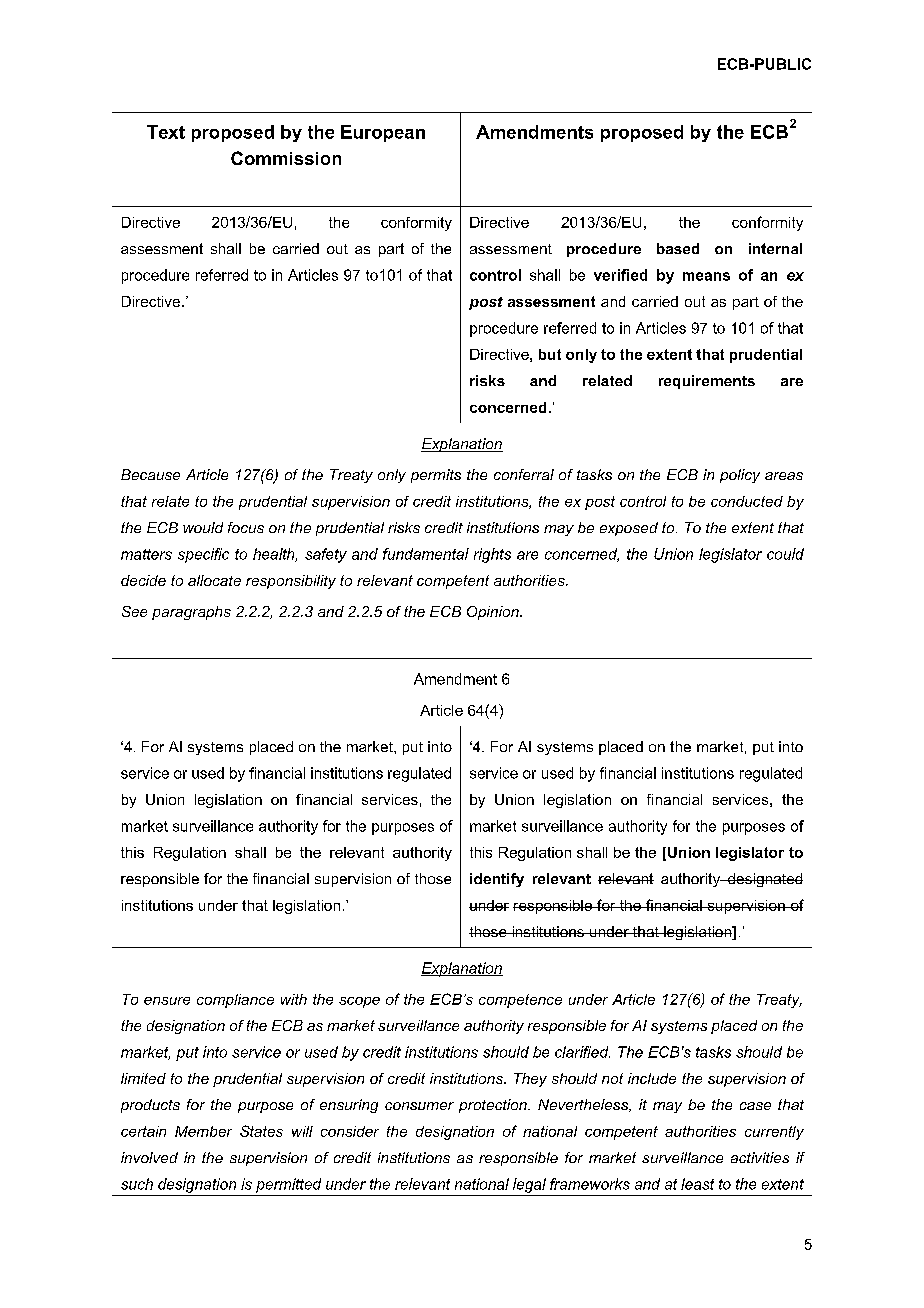 The height and width of the screenshot is (1308, 924). What do you see at coordinates (497, 880) in the screenshot?
I see `identify` at bounding box center [497, 880].
